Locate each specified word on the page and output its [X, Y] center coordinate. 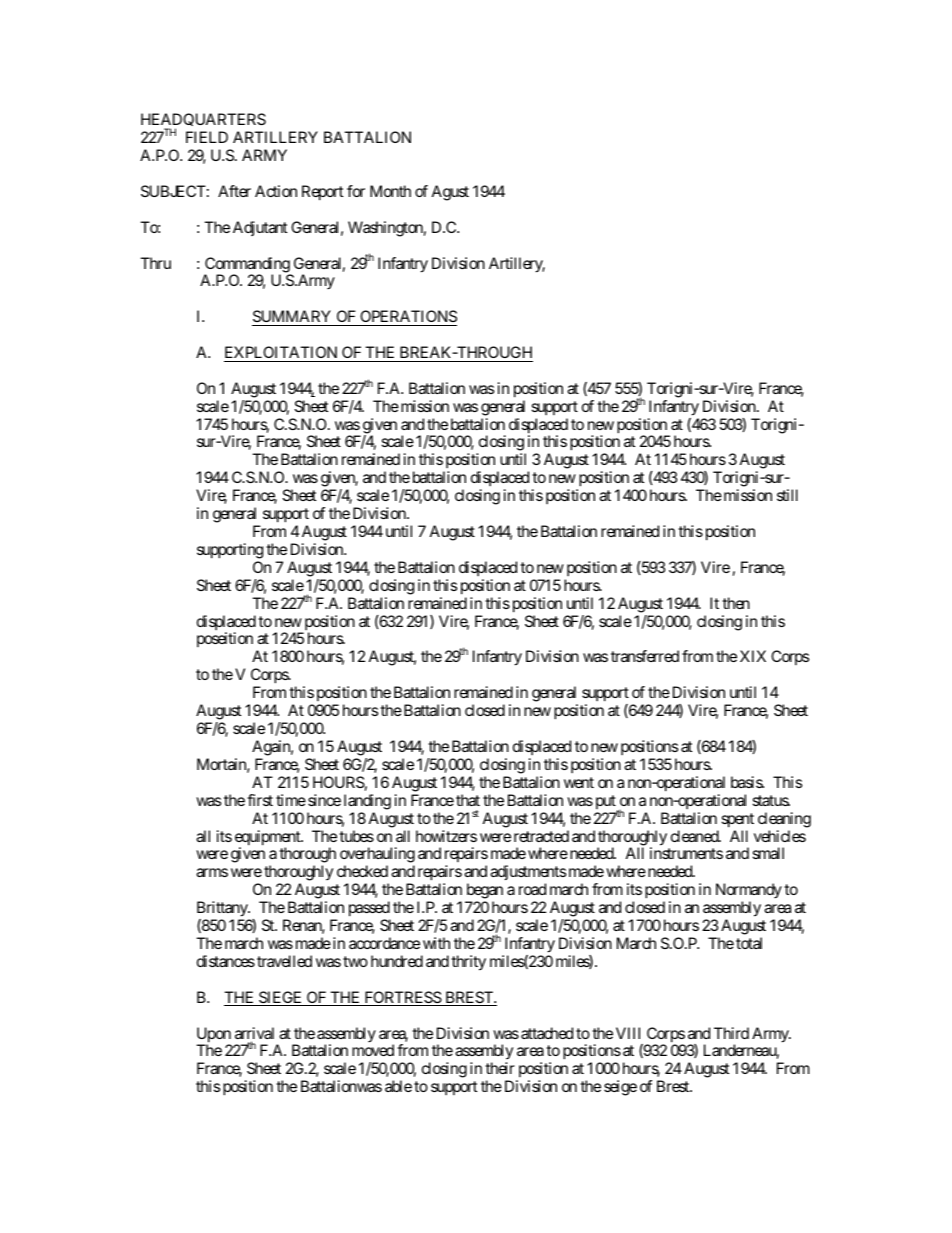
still [787, 495]
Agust [450, 193]
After [234, 191]
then [736, 603]
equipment [268, 839]
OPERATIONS [408, 316]
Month [390, 191]
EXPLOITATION [281, 352]
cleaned [695, 836]
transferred [645, 656]
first [260, 800]
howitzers [446, 836]
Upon [214, 1036]
